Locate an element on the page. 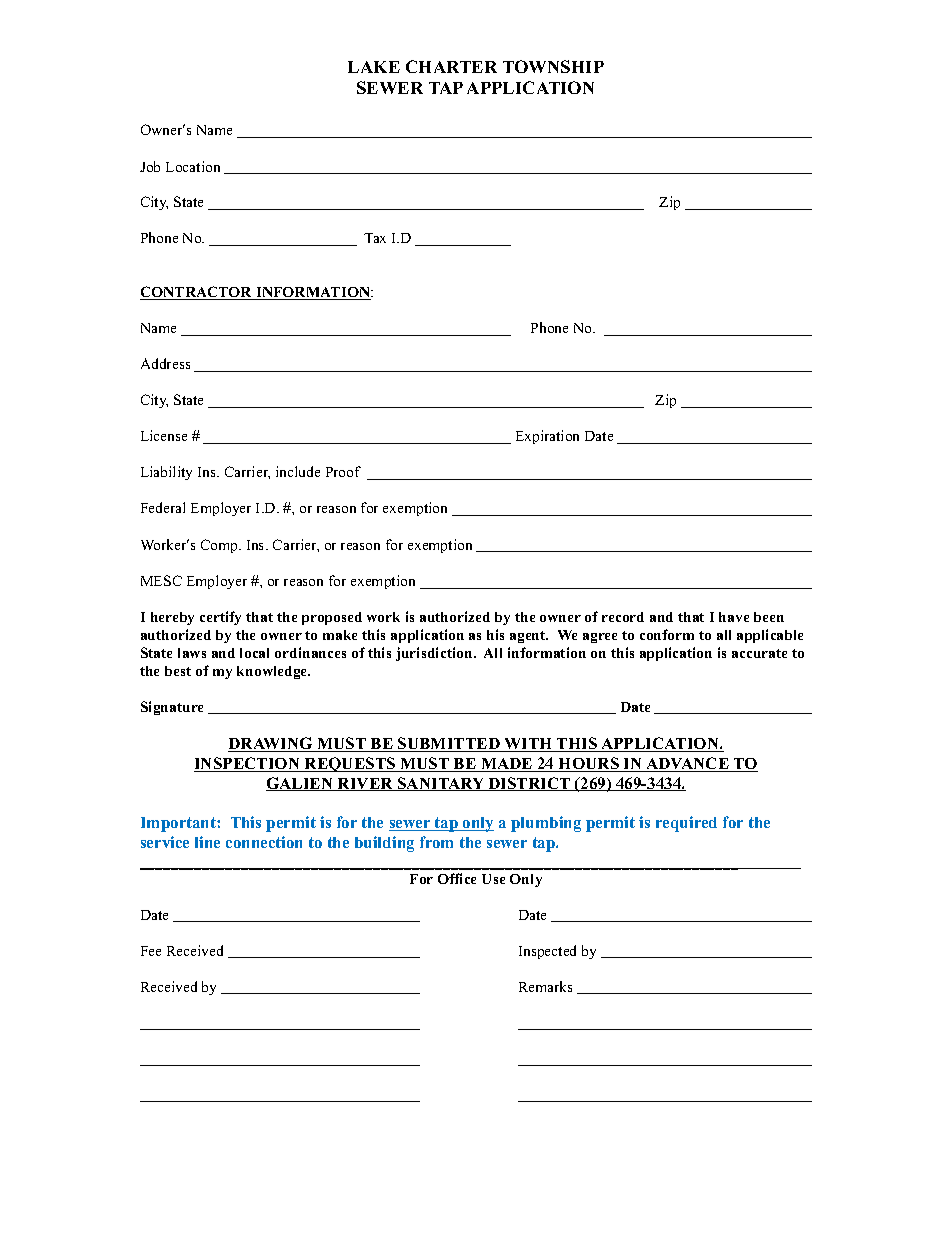 Image resolution: width=952 pixels, height=1233 pixels. Comp is located at coordinates (220, 546).
